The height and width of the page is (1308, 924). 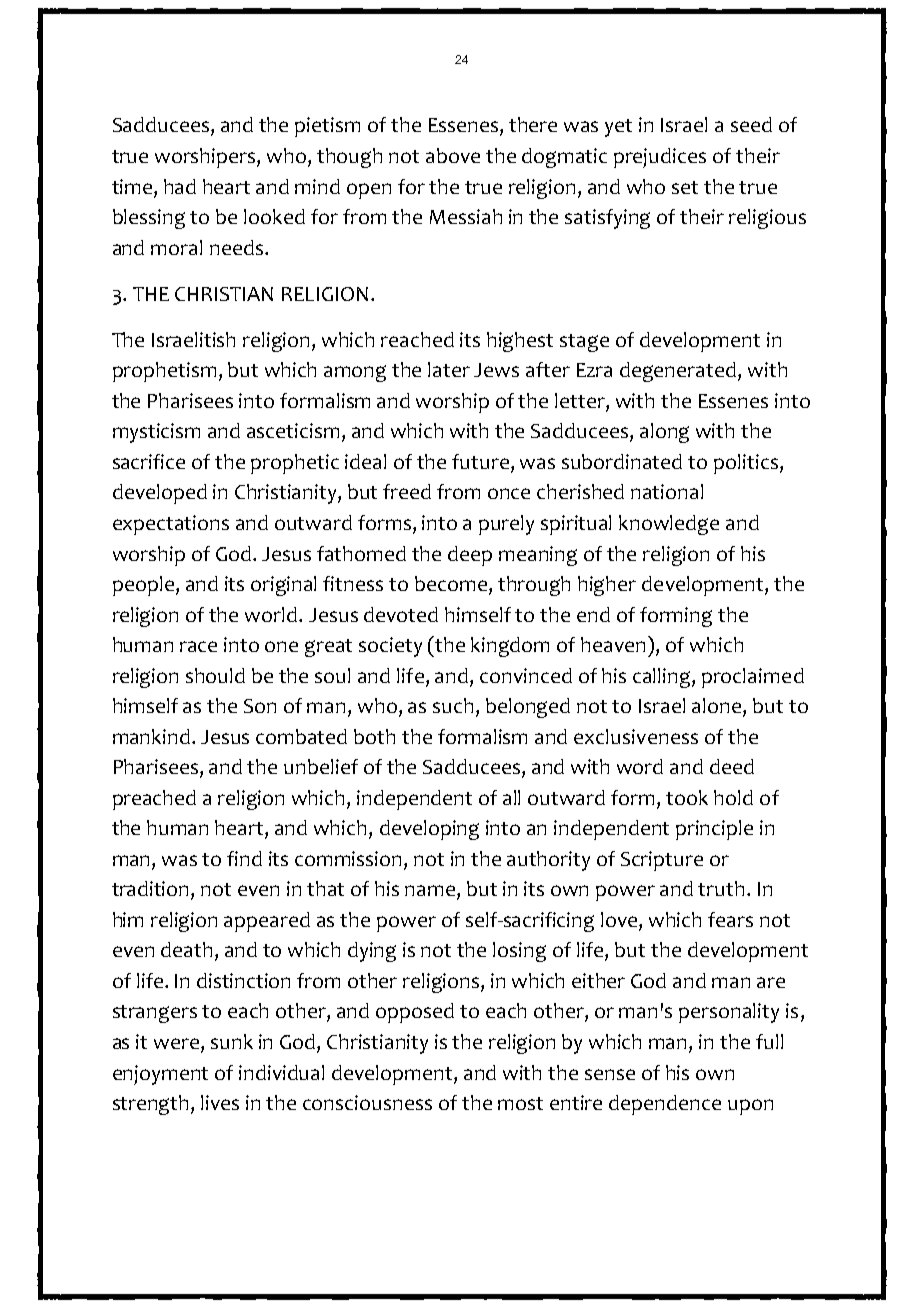 What do you see at coordinates (180, 186) in the page?
I see `had` at bounding box center [180, 186].
